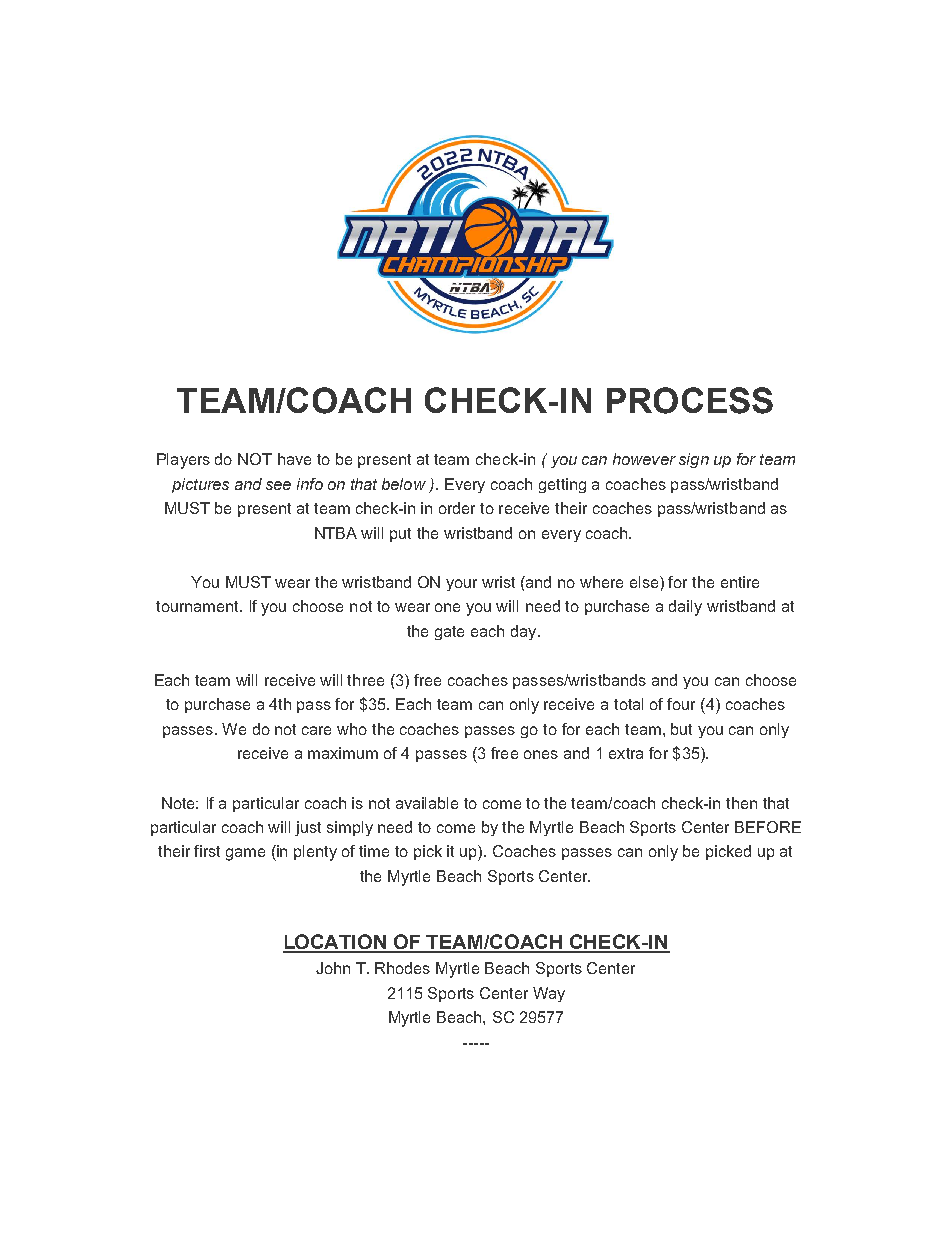 The width and height of the document is (952, 1233). Describe the element at coordinates (365, 680) in the document. I see `three` at that location.
